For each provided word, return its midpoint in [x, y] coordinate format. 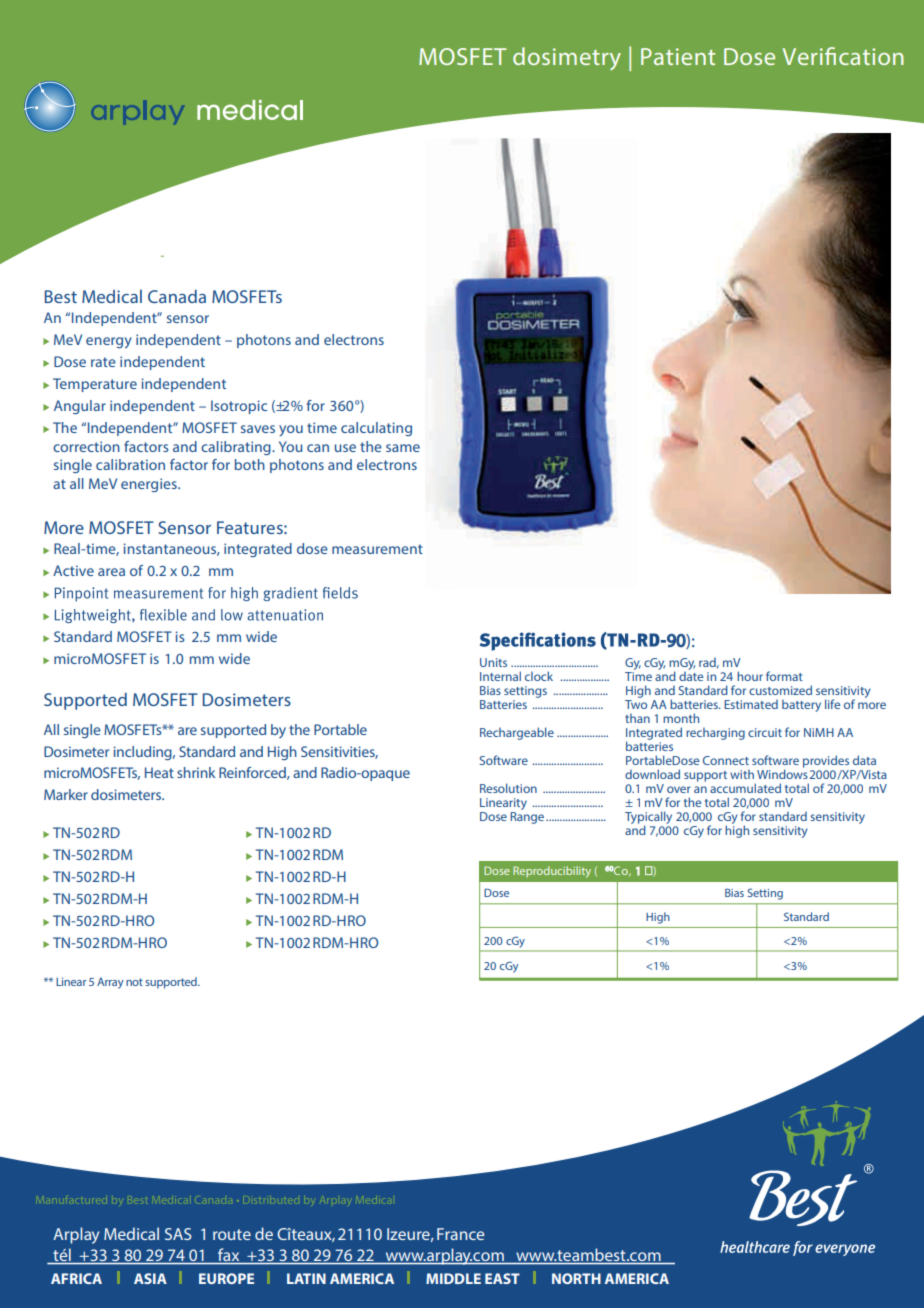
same [403, 448]
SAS [178, 1234]
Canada [177, 296]
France [460, 1234]
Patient [678, 56]
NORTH [576, 1278]
